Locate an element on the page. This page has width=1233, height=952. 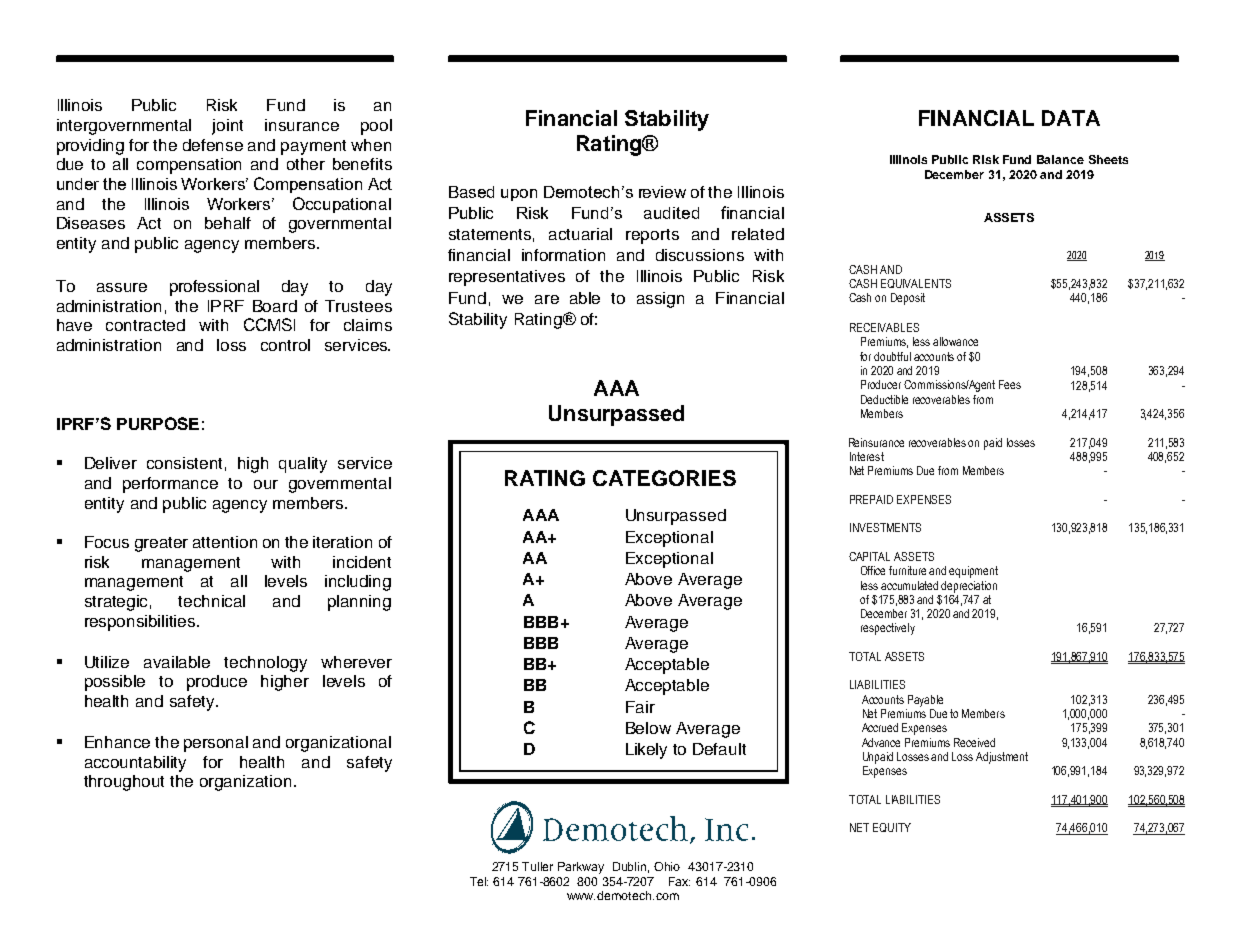
Balance is located at coordinates (1060, 159).
